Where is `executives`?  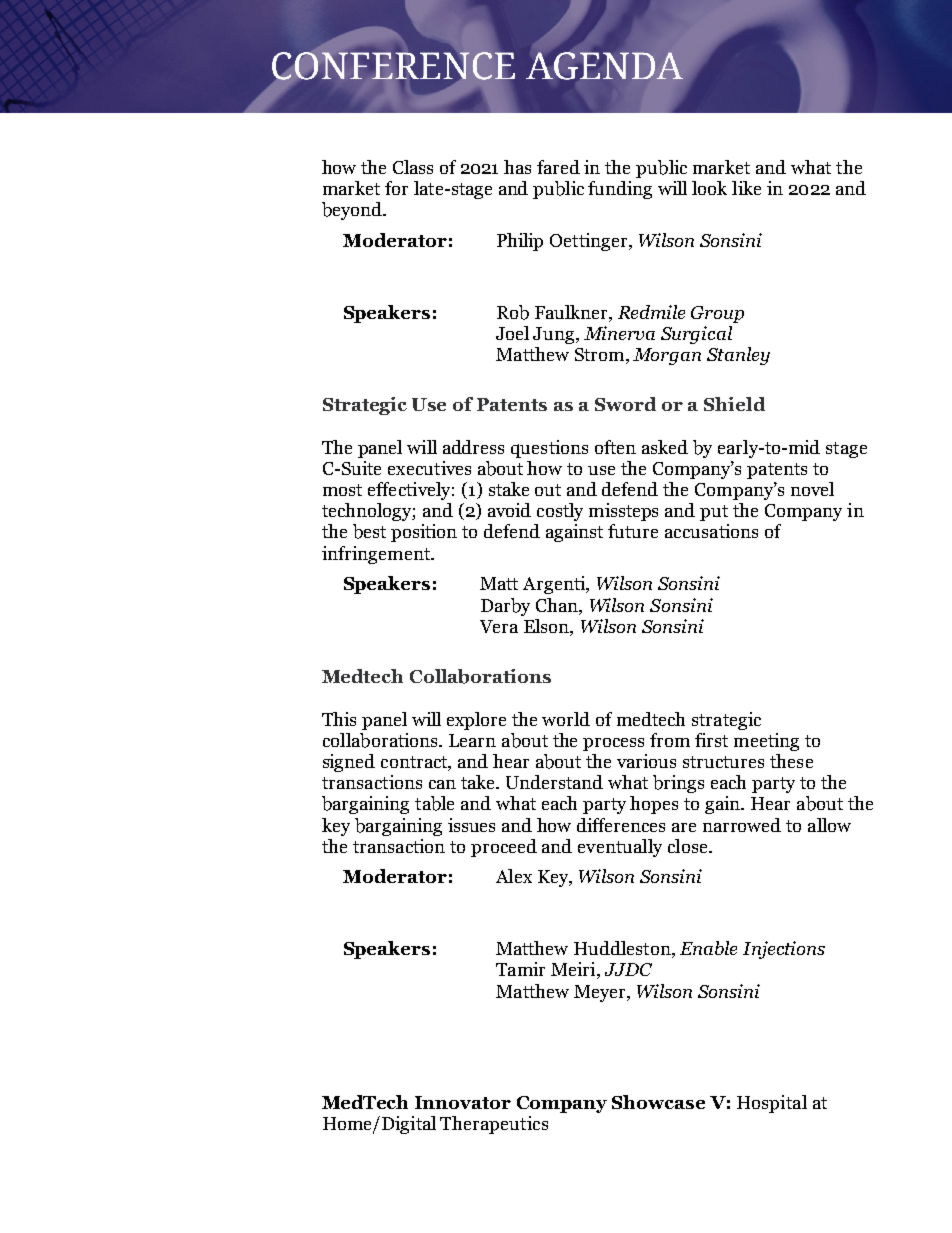
executives is located at coordinates (429, 468).
